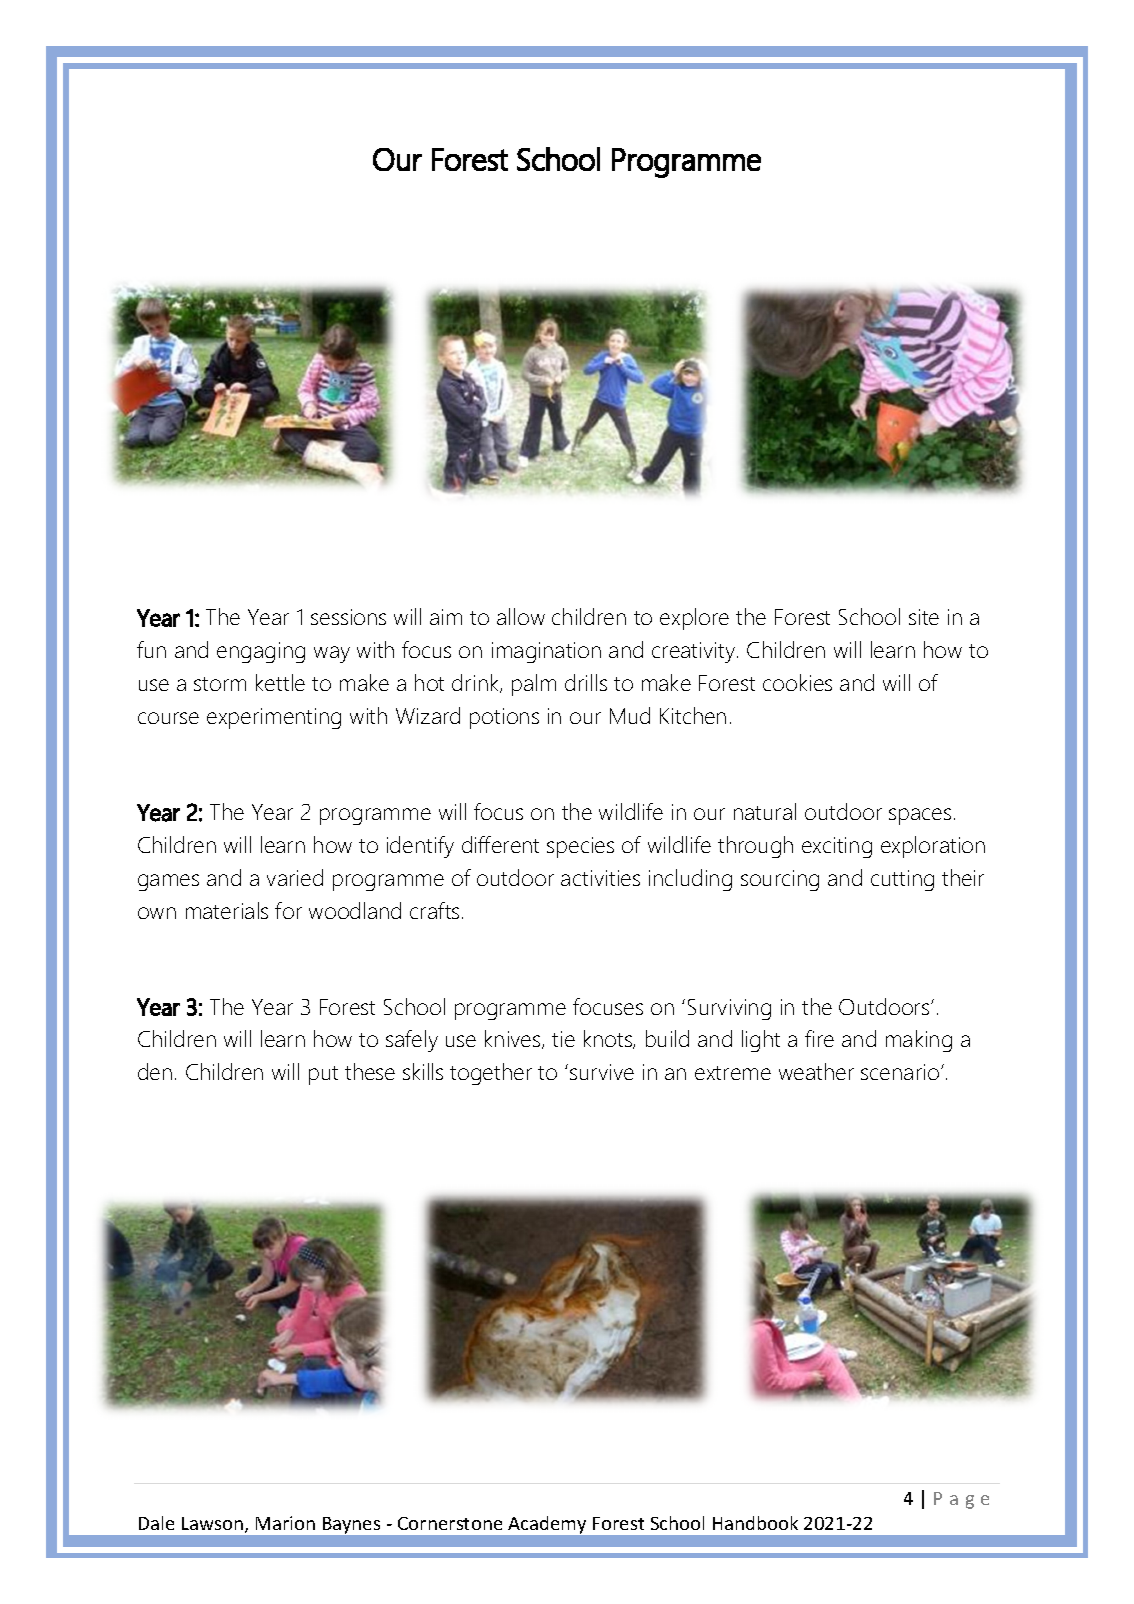 The image size is (1134, 1604). I want to click on scenario, so click(901, 1072).
